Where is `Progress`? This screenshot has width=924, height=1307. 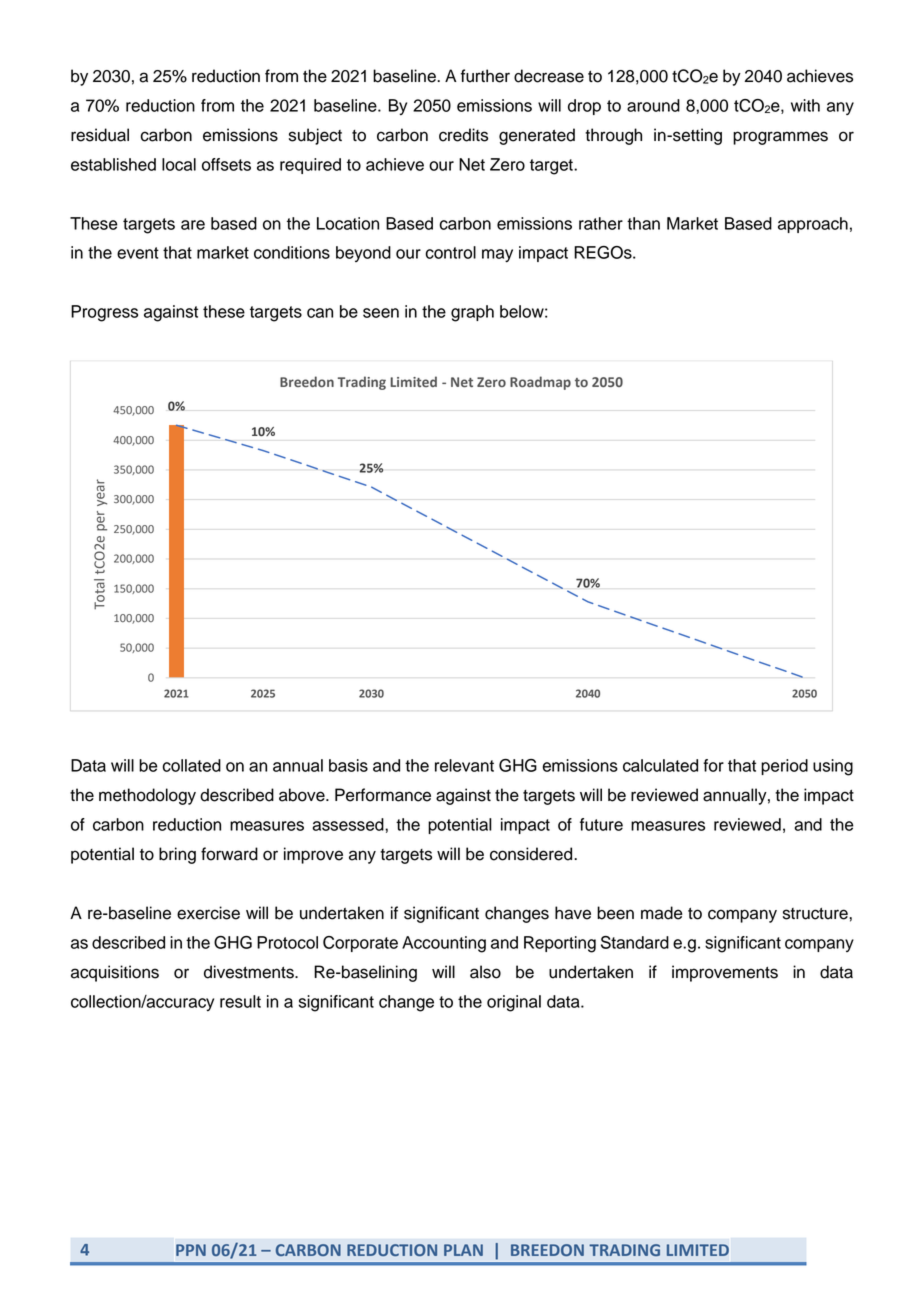
Progress is located at coordinates (104, 313).
